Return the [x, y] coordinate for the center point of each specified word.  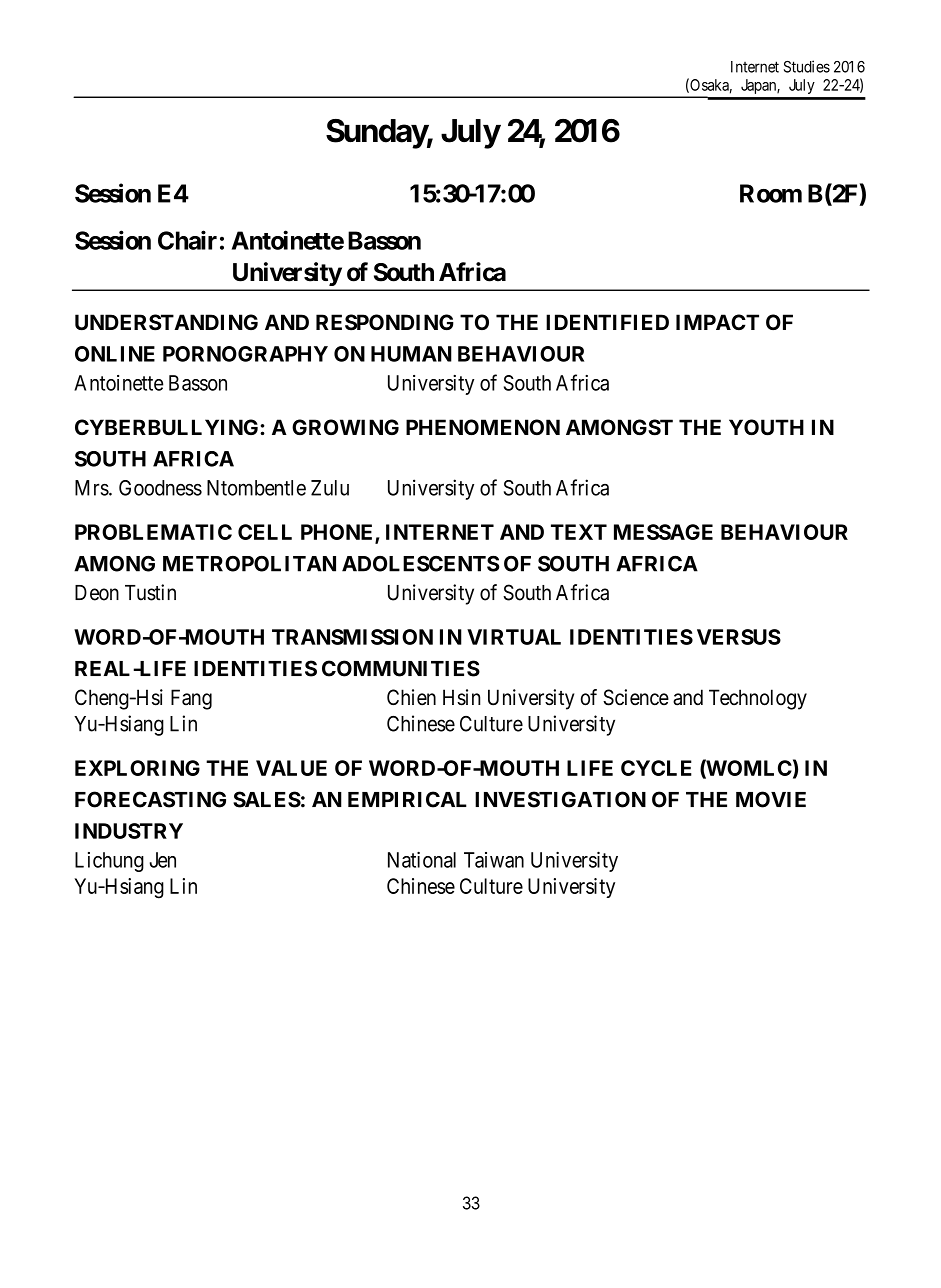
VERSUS [739, 637]
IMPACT [717, 322]
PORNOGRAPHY [245, 354]
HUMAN [411, 354]
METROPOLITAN [249, 564]
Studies [807, 66]
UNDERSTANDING [166, 322]
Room [771, 193]
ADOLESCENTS [420, 564]
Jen [162, 860]
